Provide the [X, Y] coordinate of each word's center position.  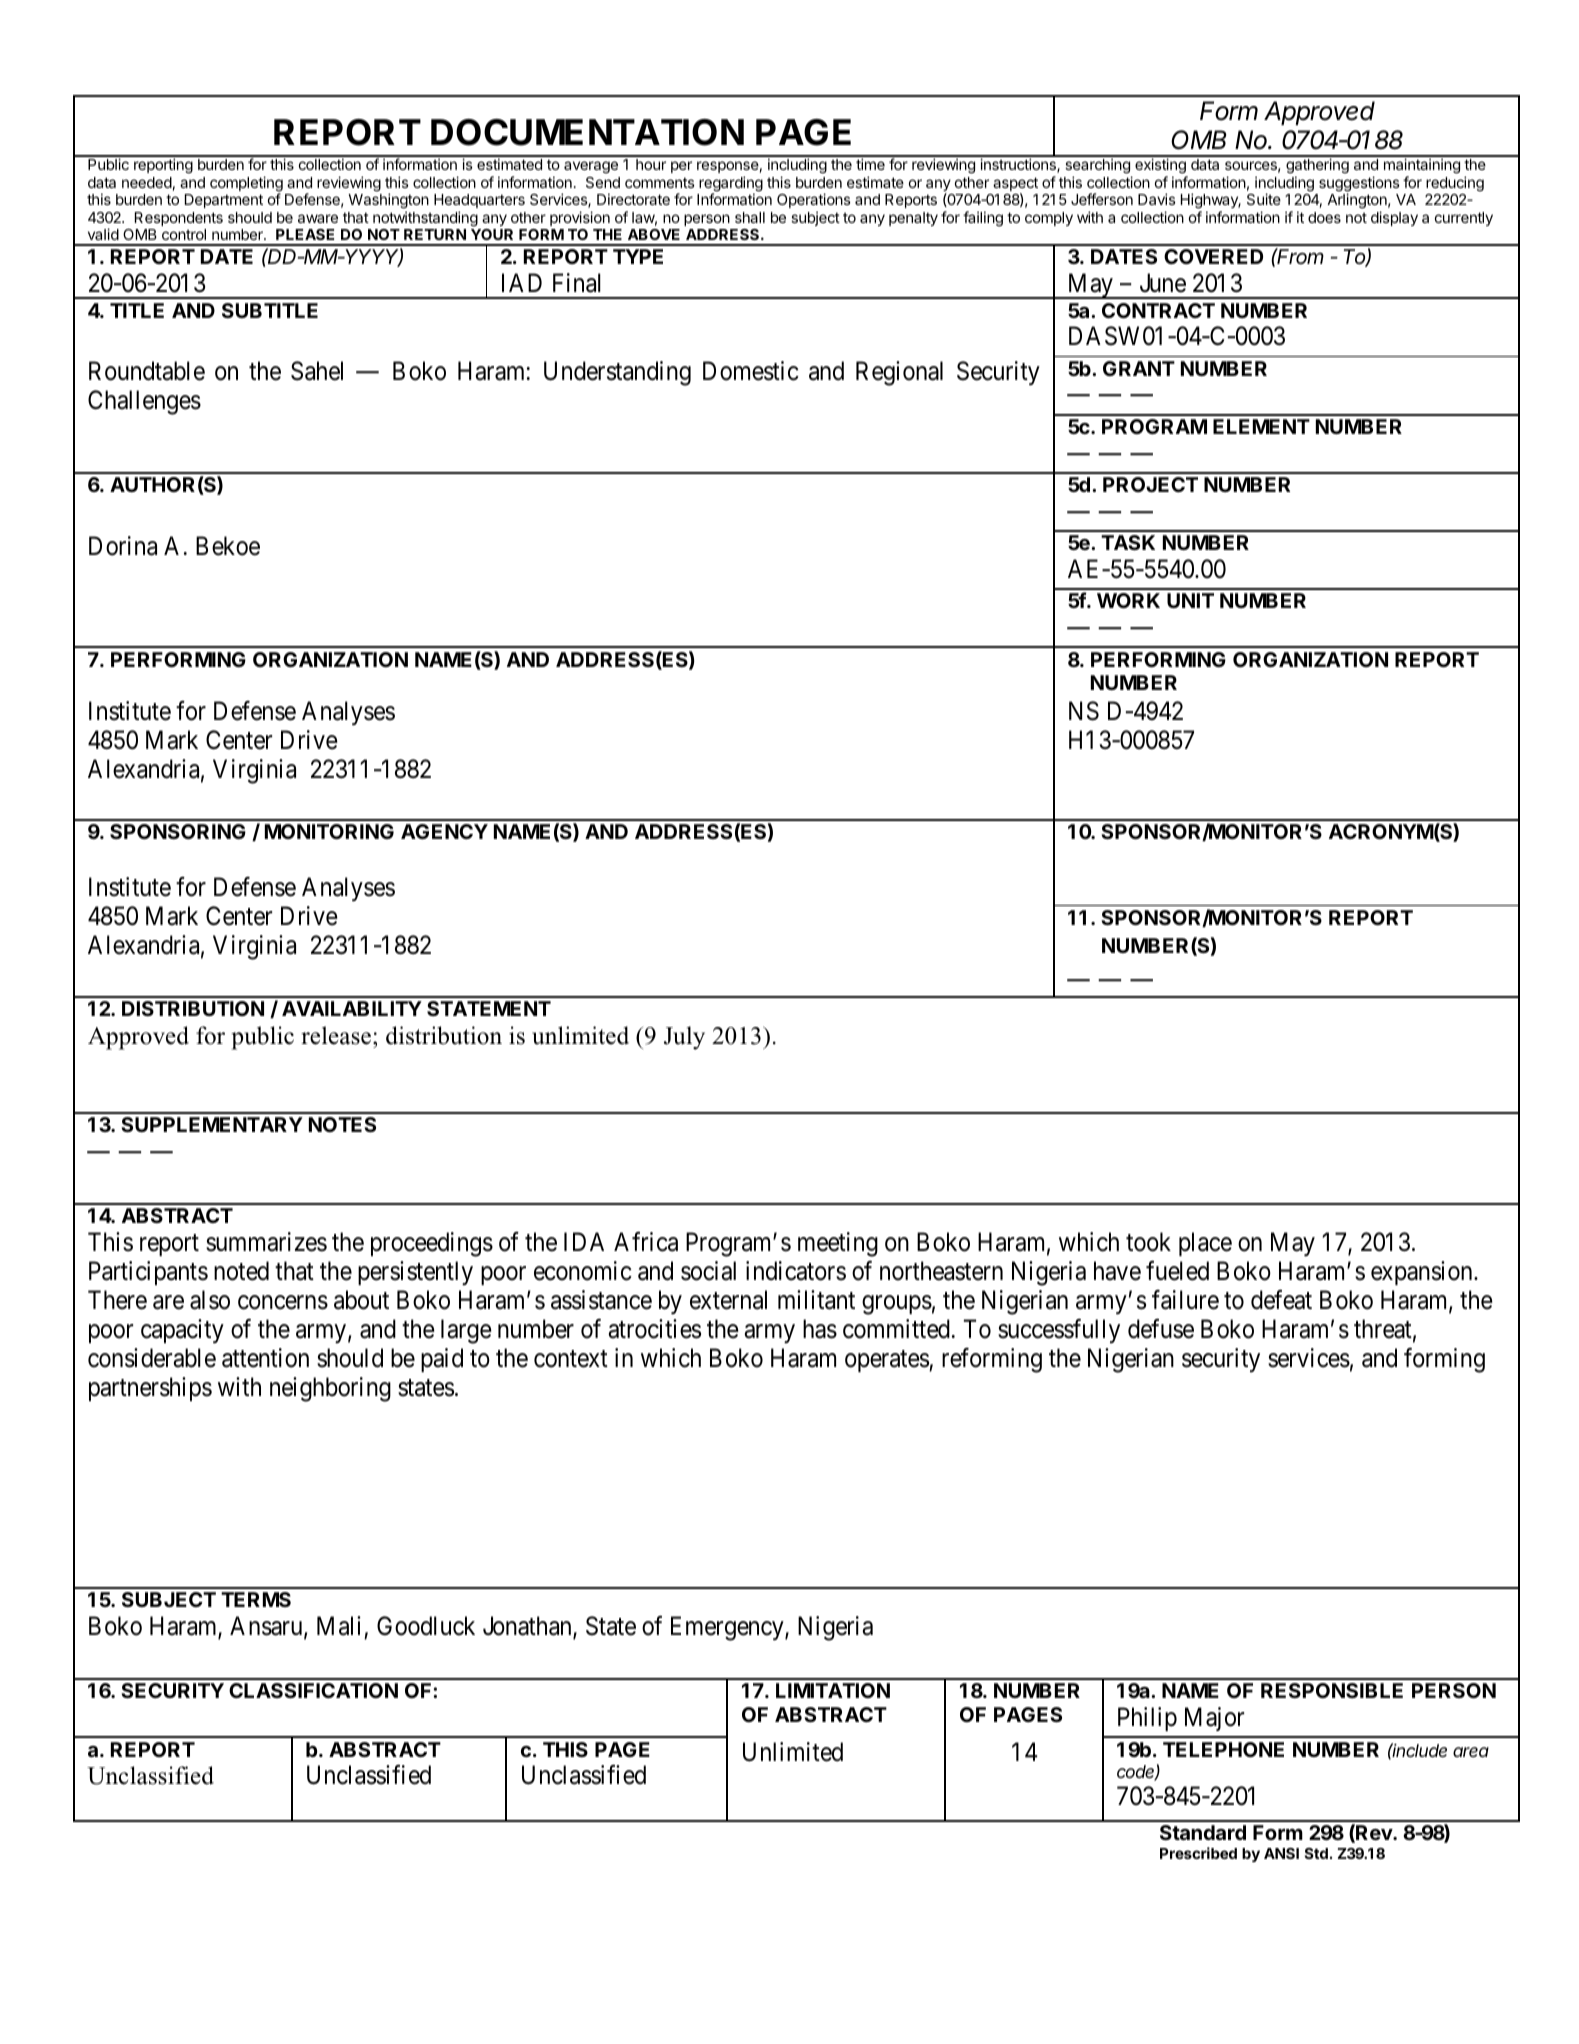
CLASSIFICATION [313, 1690]
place [1205, 1244]
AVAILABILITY [352, 1008]
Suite [1264, 199]
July [684, 1038]
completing [246, 185]
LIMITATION [833, 1690]
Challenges [144, 402]
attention [265, 1358]
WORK [1128, 600]
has [820, 1329]
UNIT [1190, 600]
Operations [814, 202]
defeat [1281, 1300]
